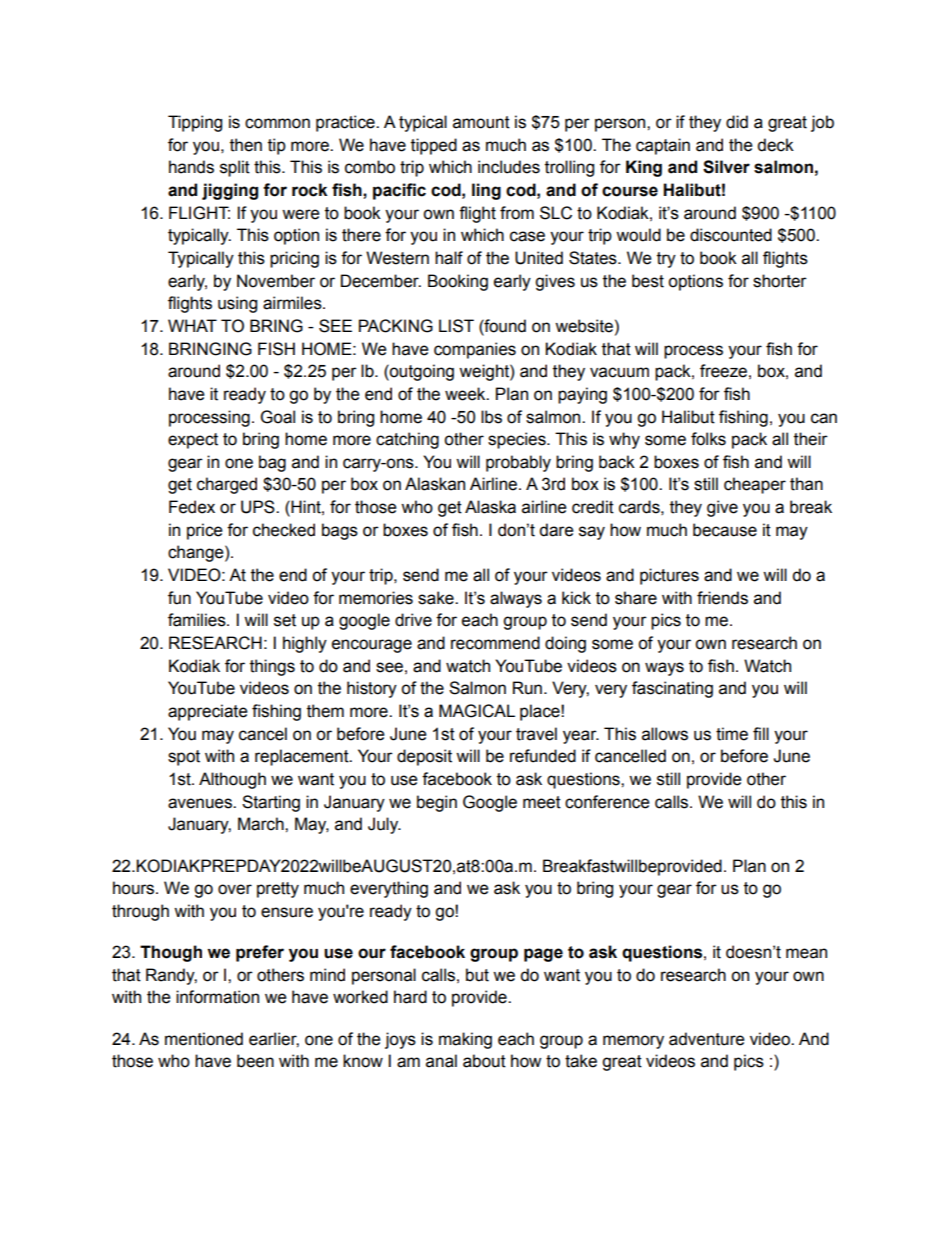 This document has width=952, height=1233. Describe the element at coordinates (437, 803) in the document. I see `begin` at that location.
